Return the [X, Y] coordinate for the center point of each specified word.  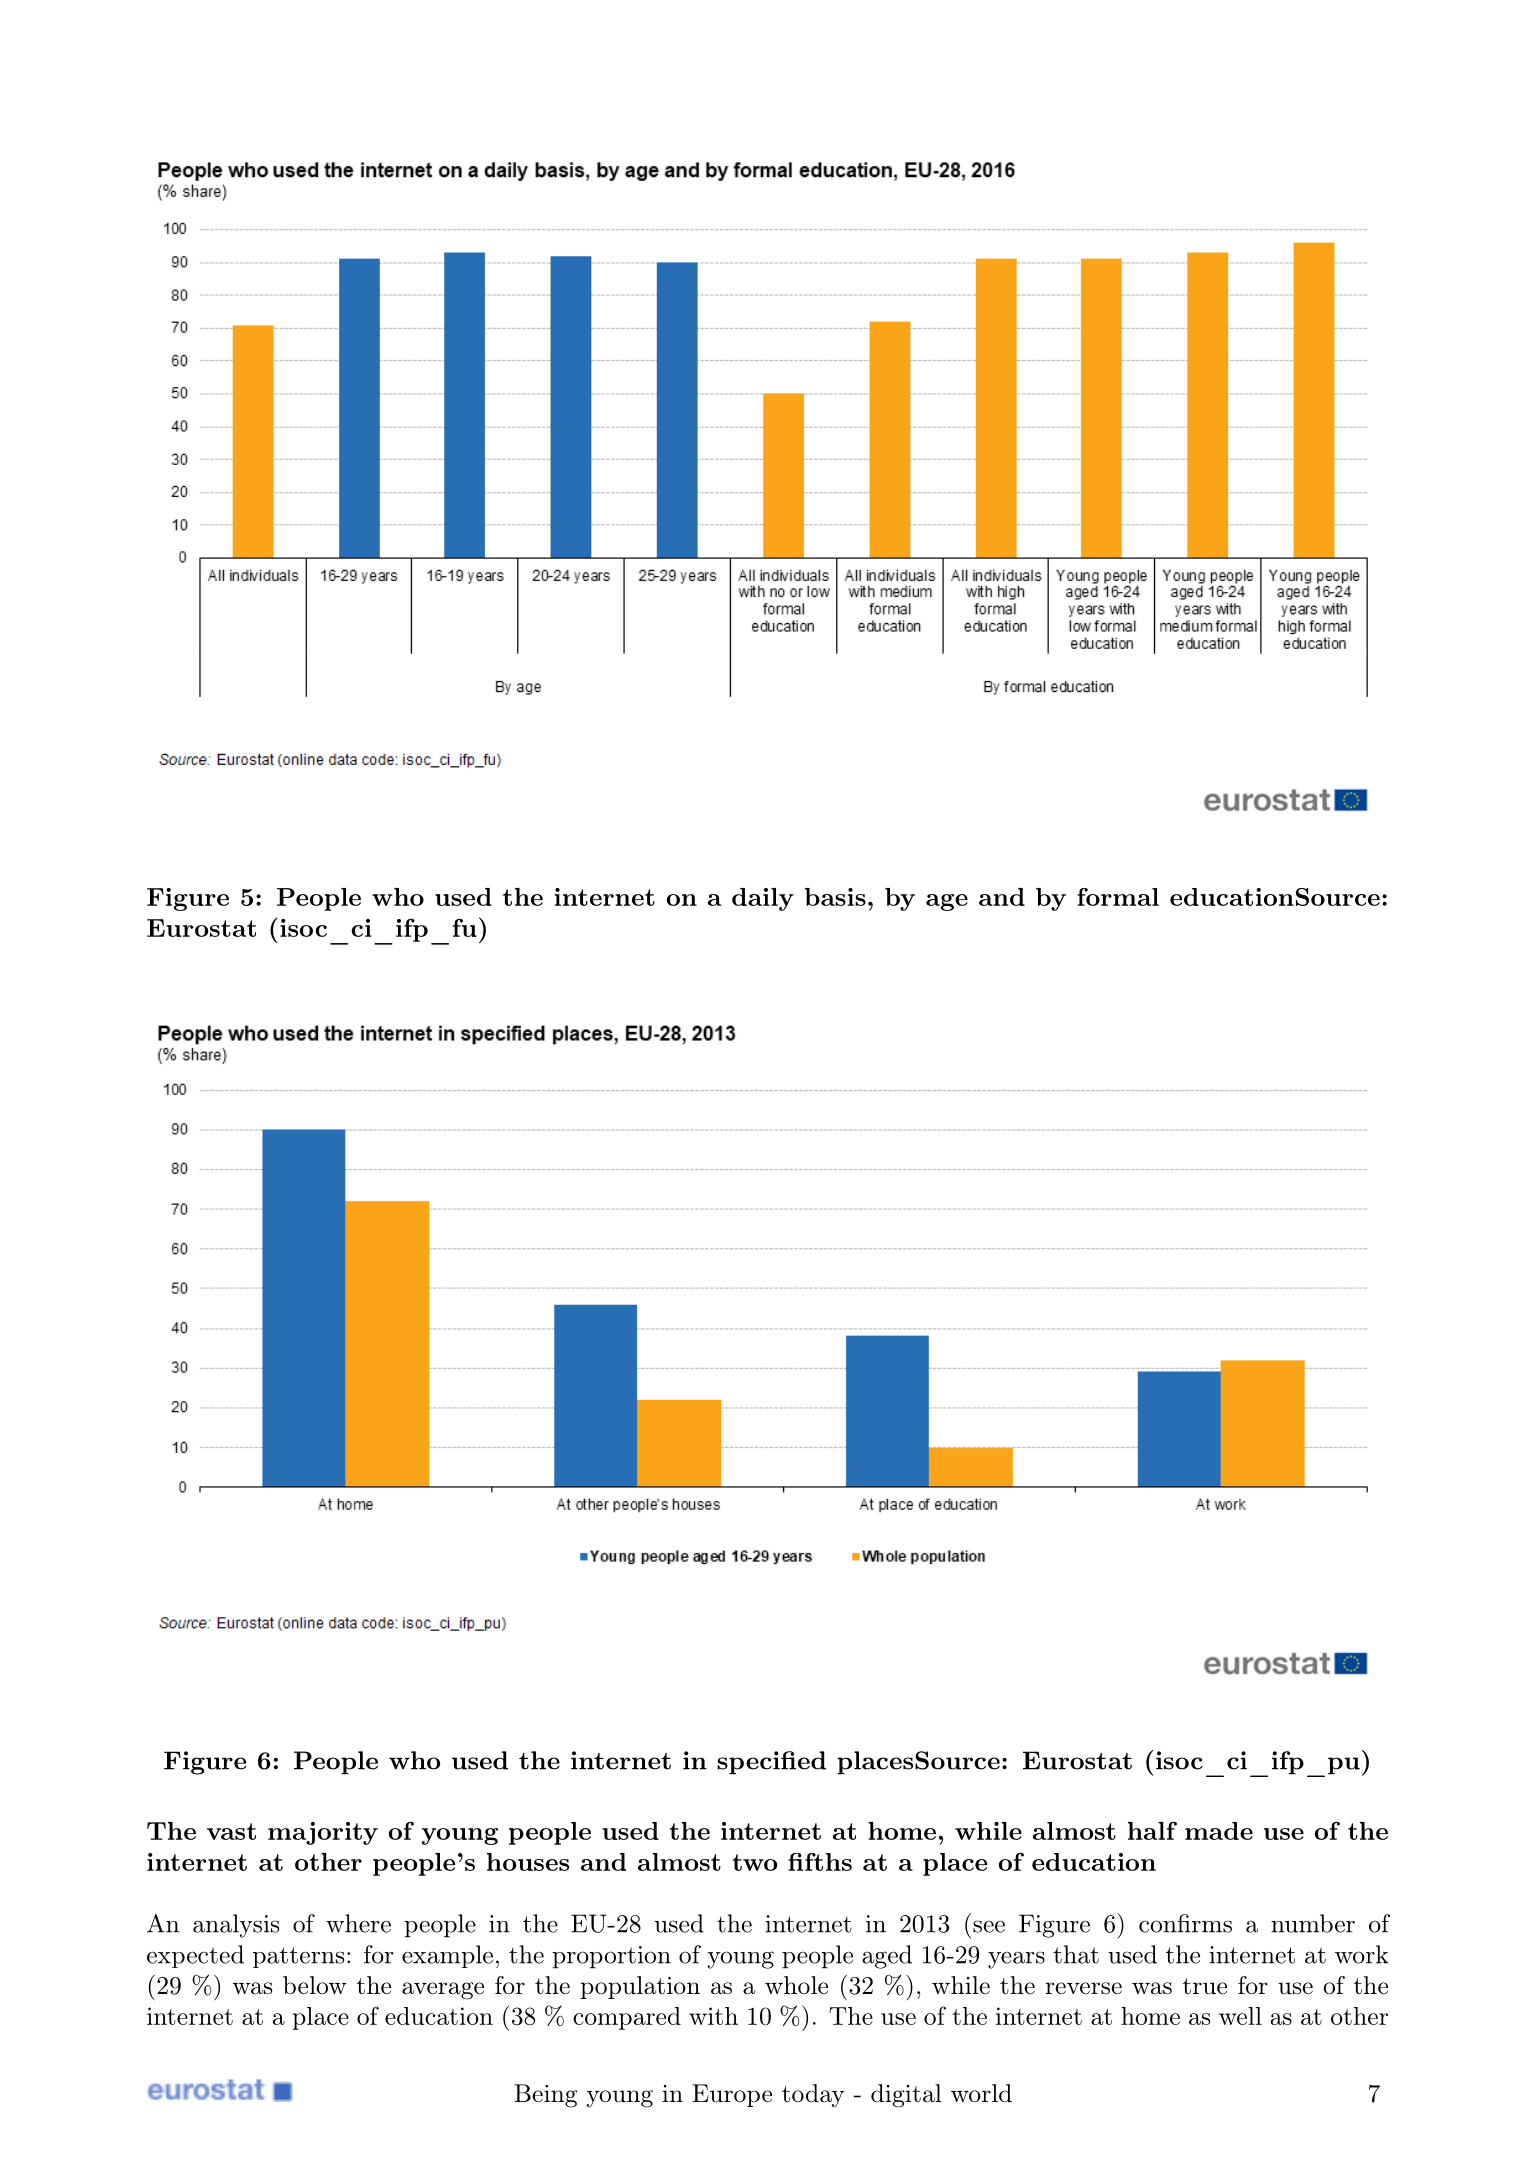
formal [1118, 897]
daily [763, 899]
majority [323, 1833]
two [754, 1862]
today [813, 2095]
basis [835, 897]
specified [771, 1763]
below [315, 1985]
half [1152, 1830]
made [1219, 1831]
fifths [820, 1862]
